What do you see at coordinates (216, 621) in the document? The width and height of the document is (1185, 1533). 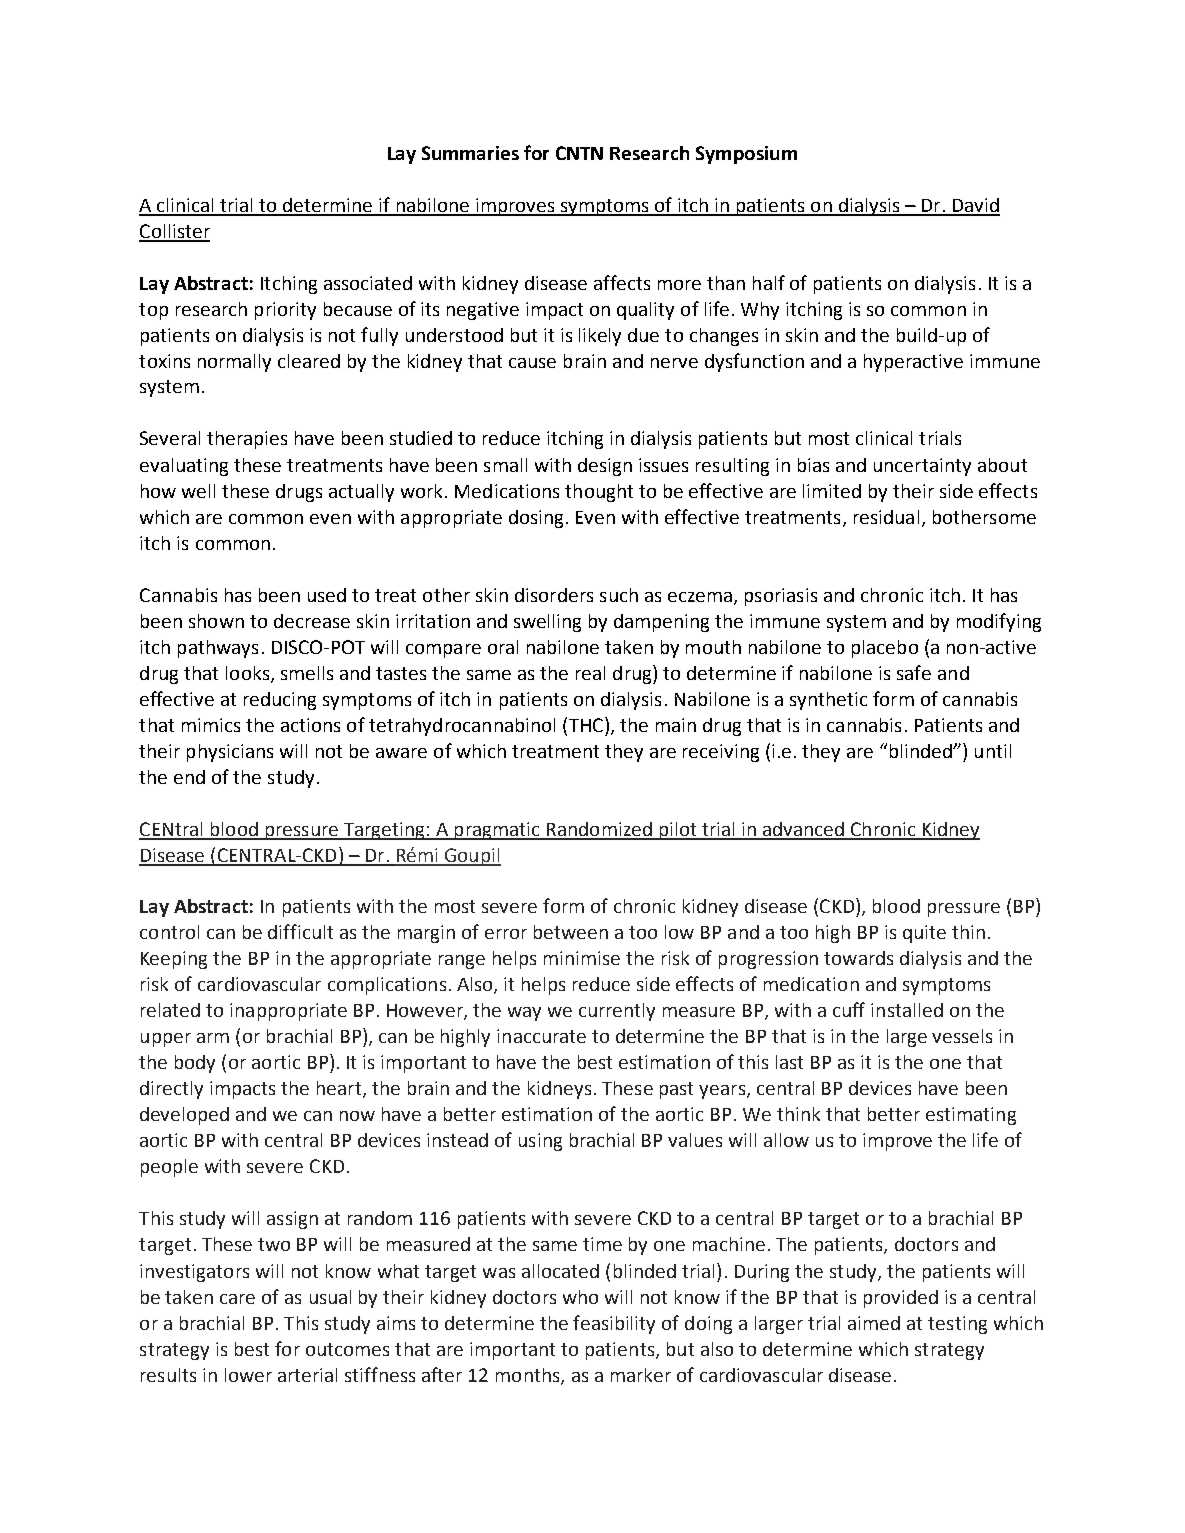 I see `shown` at bounding box center [216, 621].
